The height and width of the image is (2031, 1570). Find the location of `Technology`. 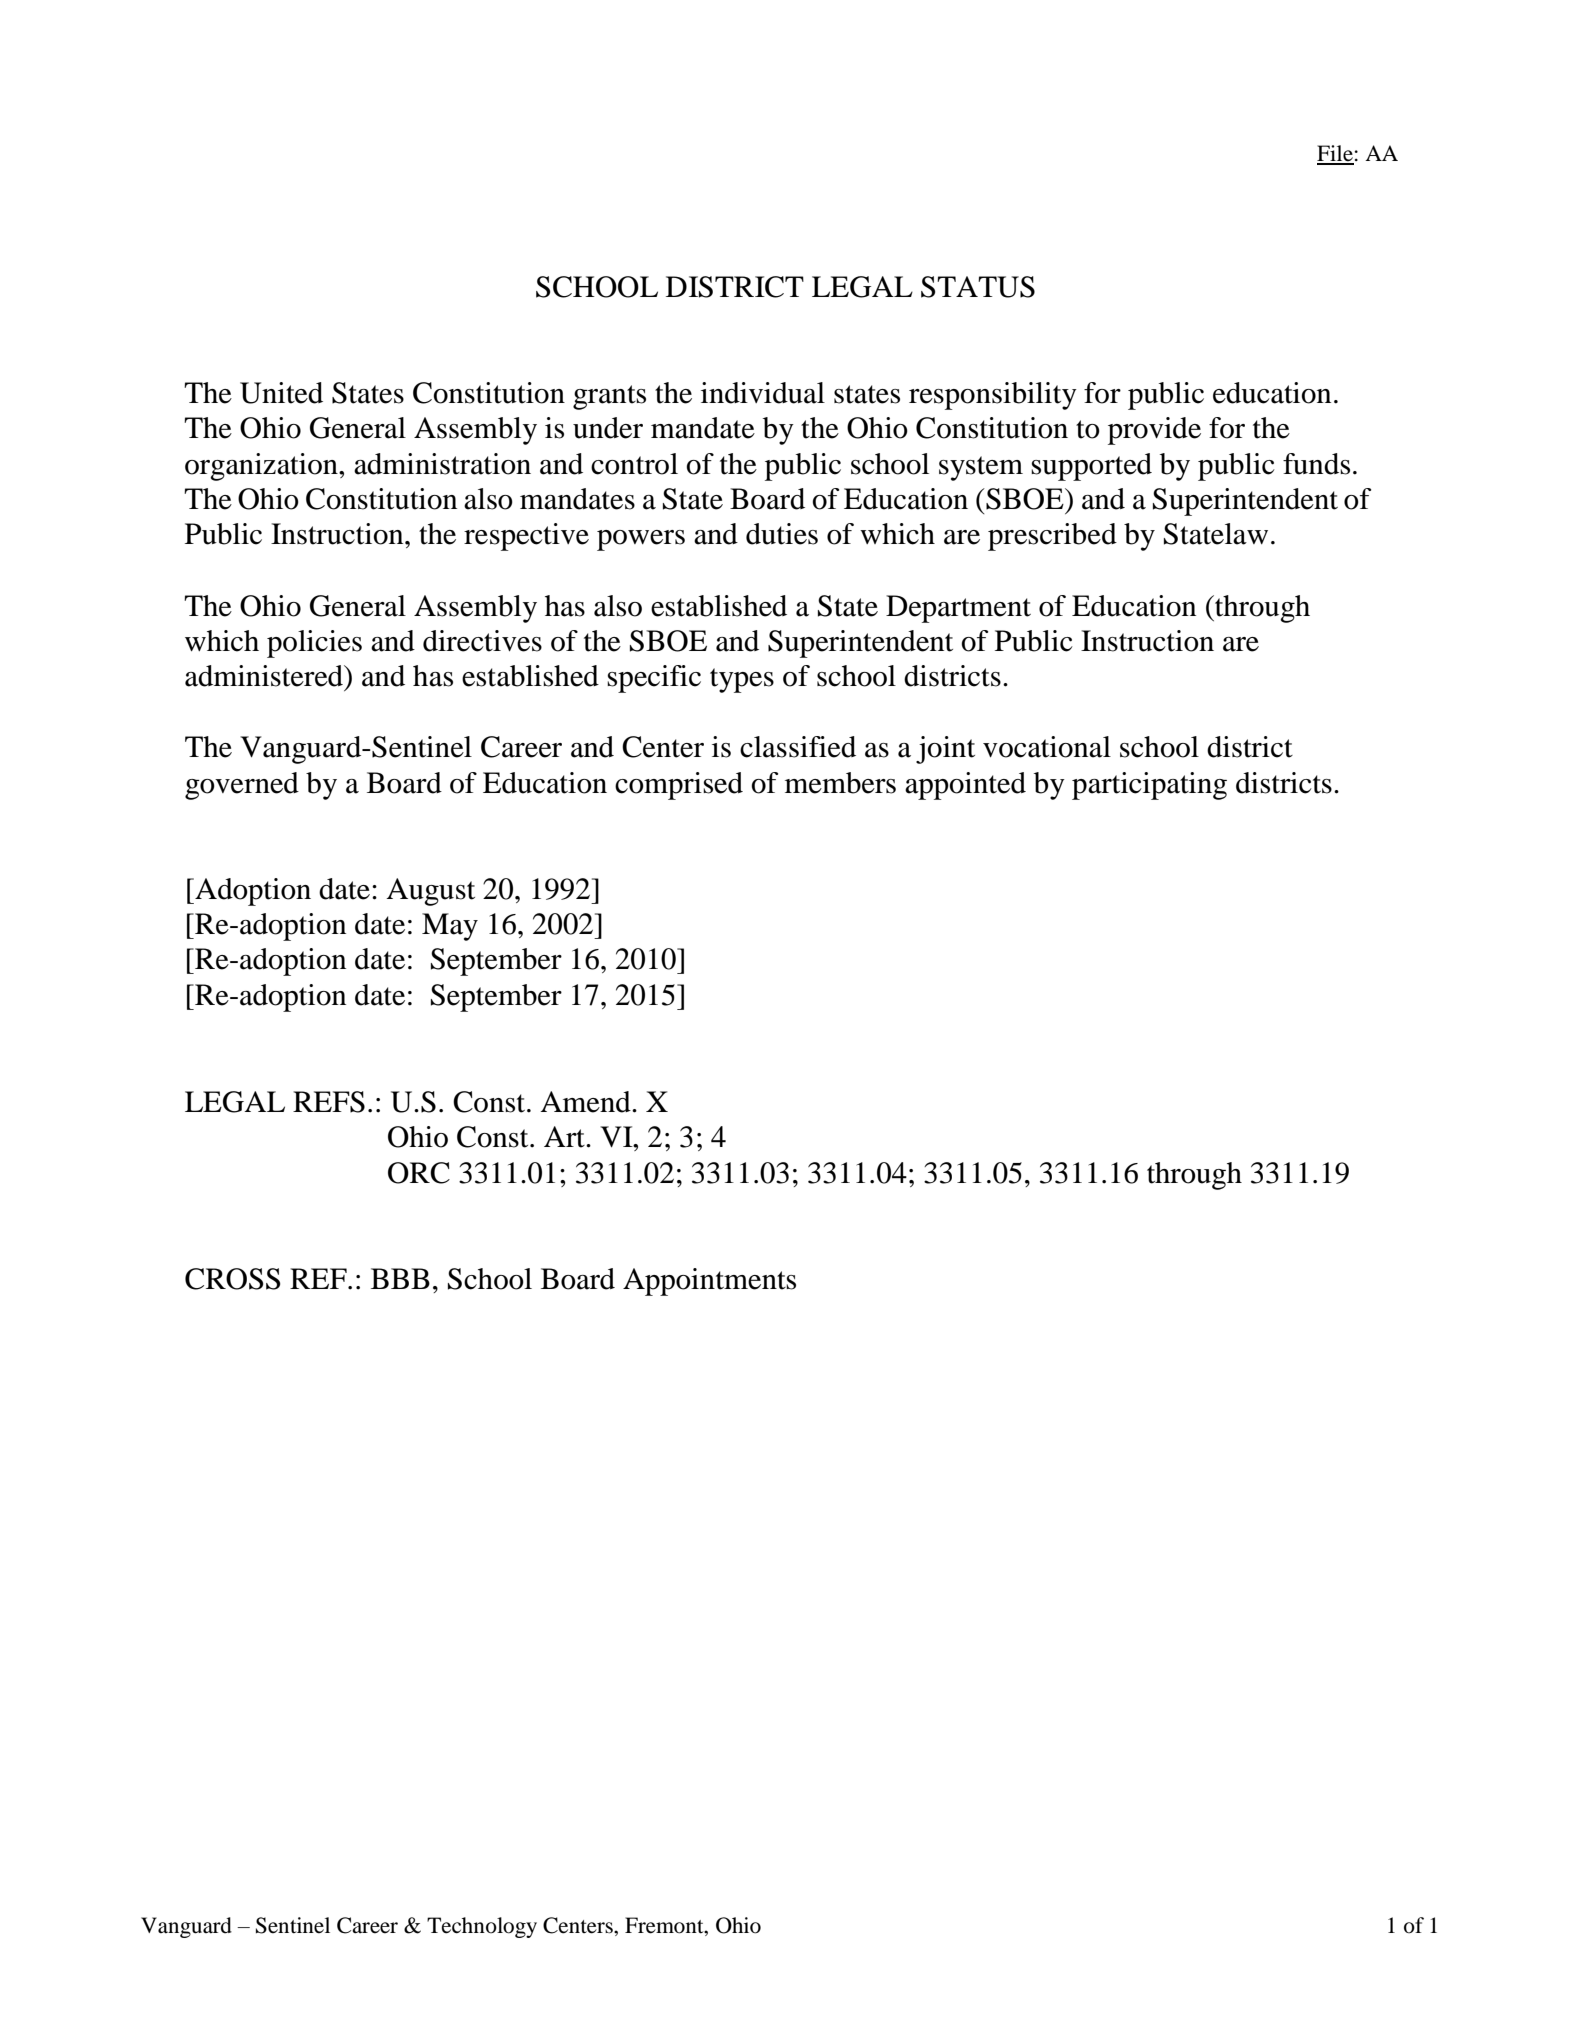

Technology is located at coordinates (482, 1927).
